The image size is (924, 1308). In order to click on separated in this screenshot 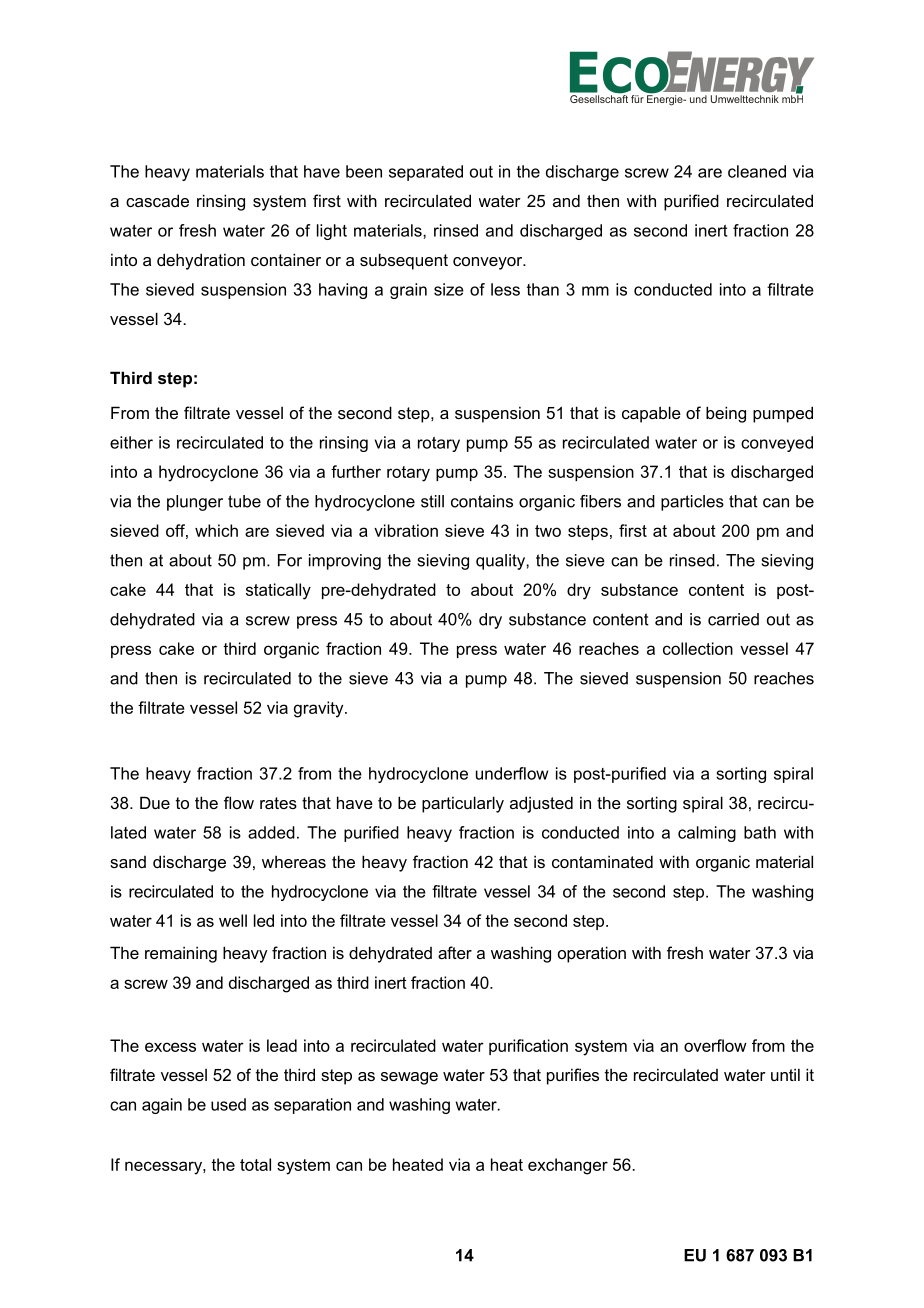, I will do `click(426, 173)`.
